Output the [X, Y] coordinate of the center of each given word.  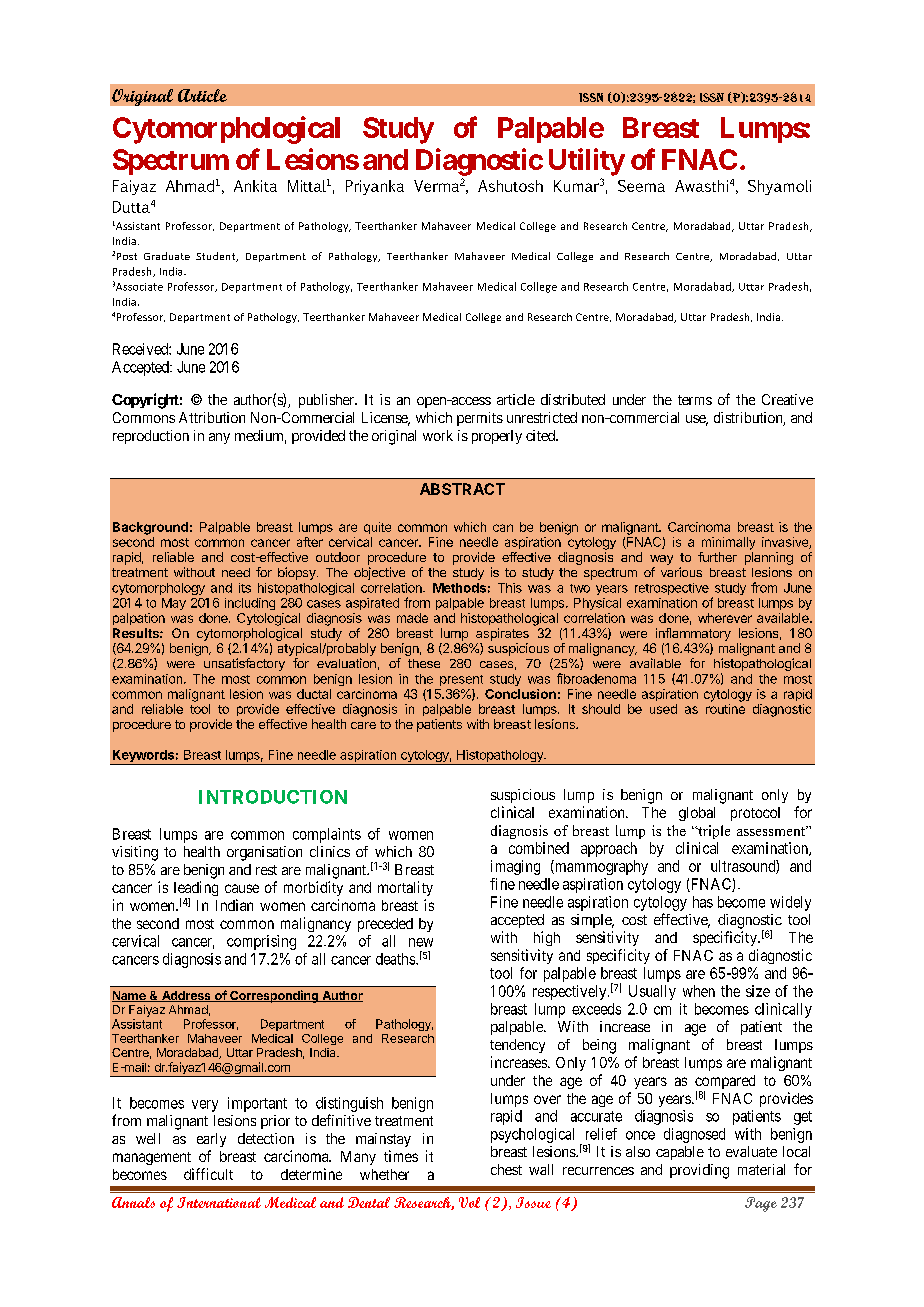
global [697, 814]
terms [695, 400]
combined [539, 848]
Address [186, 996]
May [174, 604]
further [717, 557]
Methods [459, 588]
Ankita [255, 186]
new [421, 942]
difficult [208, 1174]
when [699, 991]
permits [480, 419]
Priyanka [375, 187]
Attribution [212, 417]
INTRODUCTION [273, 797]
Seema [641, 186]
